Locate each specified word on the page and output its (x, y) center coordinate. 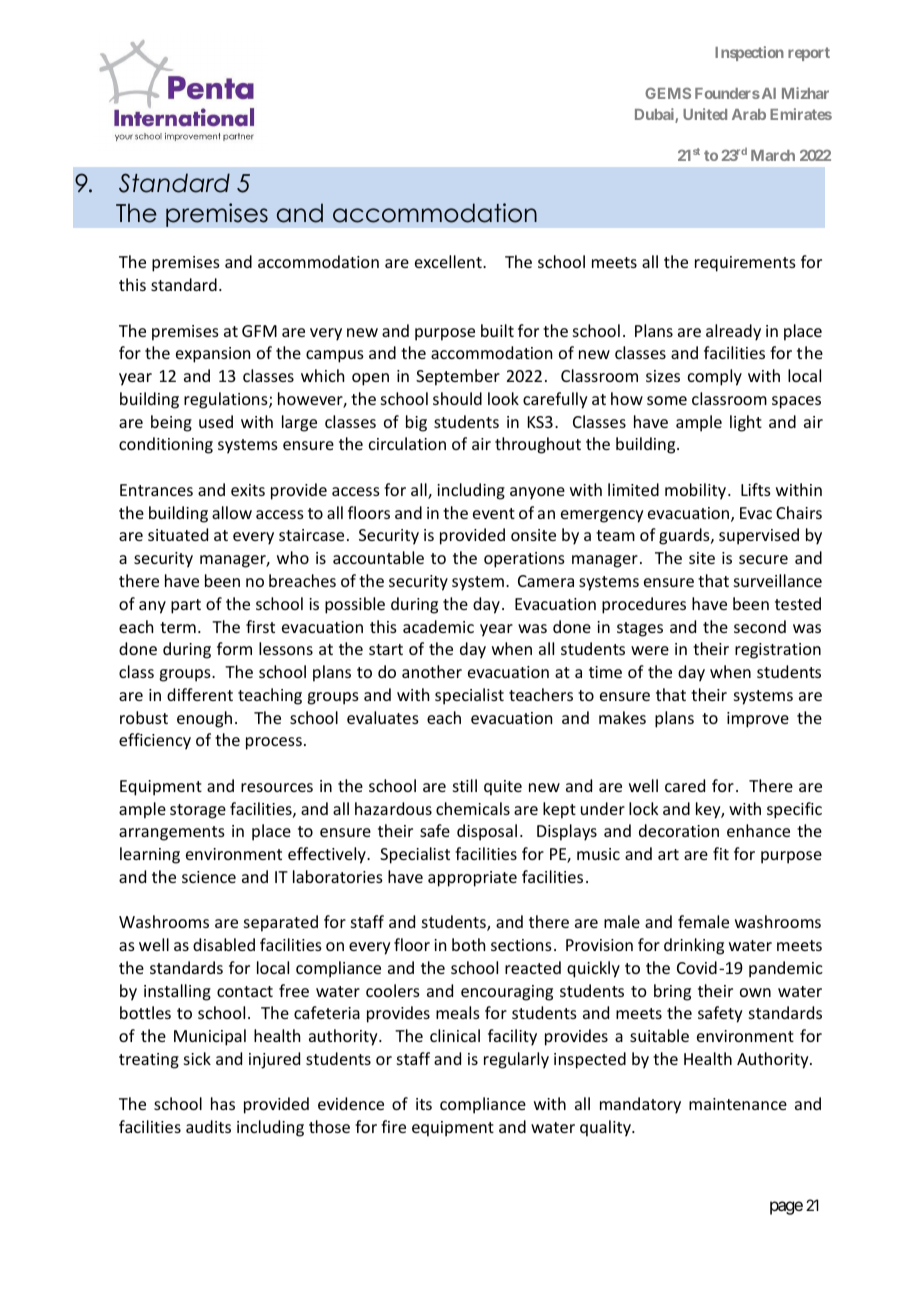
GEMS (668, 93)
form (234, 648)
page (786, 1208)
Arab (749, 114)
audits (208, 1126)
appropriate (472, 879)
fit (721, 853)
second (760, 626)
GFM (259, 331)
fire (393, 1126)
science (209, 877)
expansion (213, 355)
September (458, 377)
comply (715, 377)
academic (438, 626)
